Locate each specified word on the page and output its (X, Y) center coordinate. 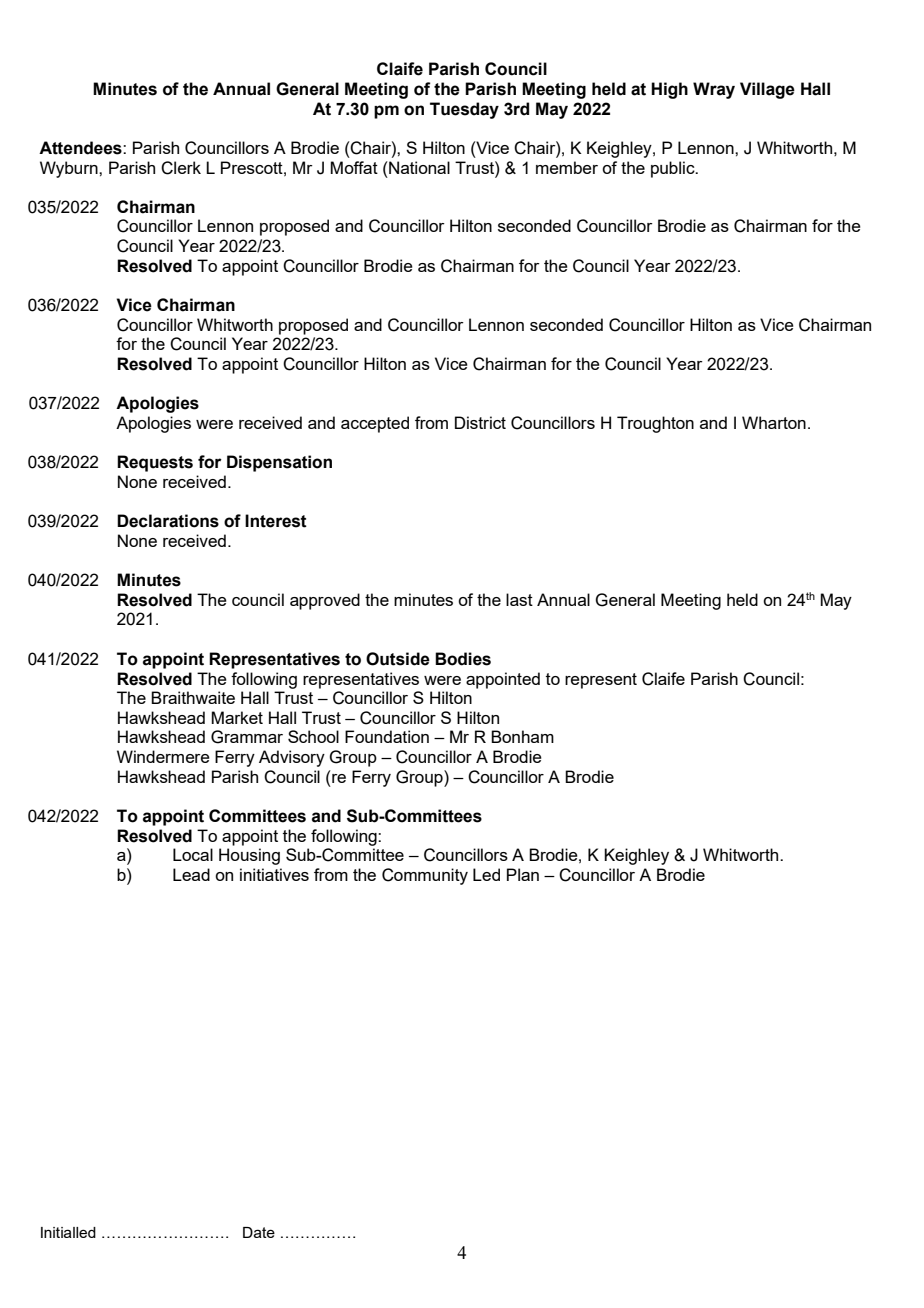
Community (425, 876)
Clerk (181, 168)
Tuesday (464, 110)
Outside (398, 659)
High (669, 90)
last (519, 599)
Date (259, 1232)
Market (237, 717)
